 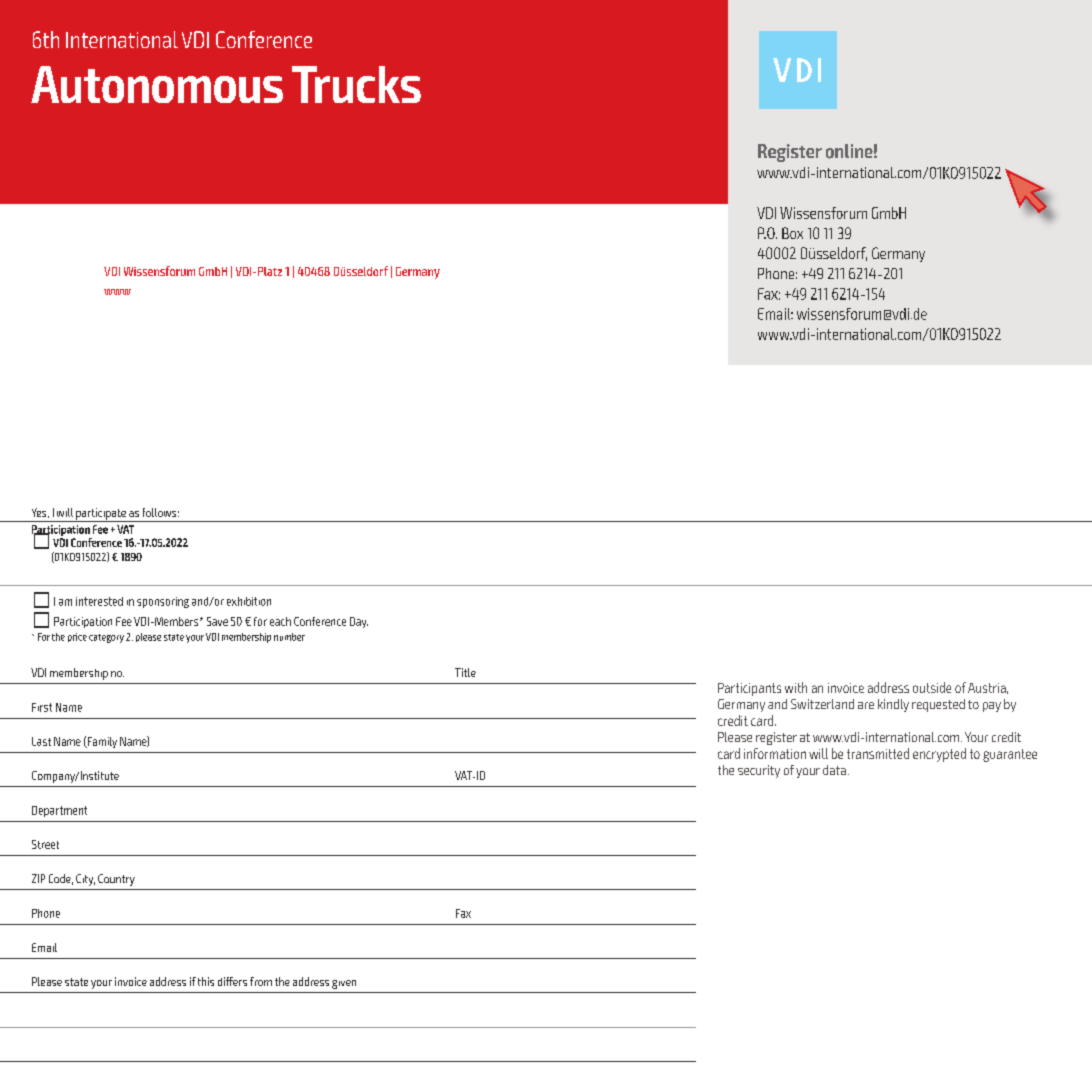 What do you see at coordinates (157, 84) in the document?
I see `Autonomous` at bounding box center [157, 84].
